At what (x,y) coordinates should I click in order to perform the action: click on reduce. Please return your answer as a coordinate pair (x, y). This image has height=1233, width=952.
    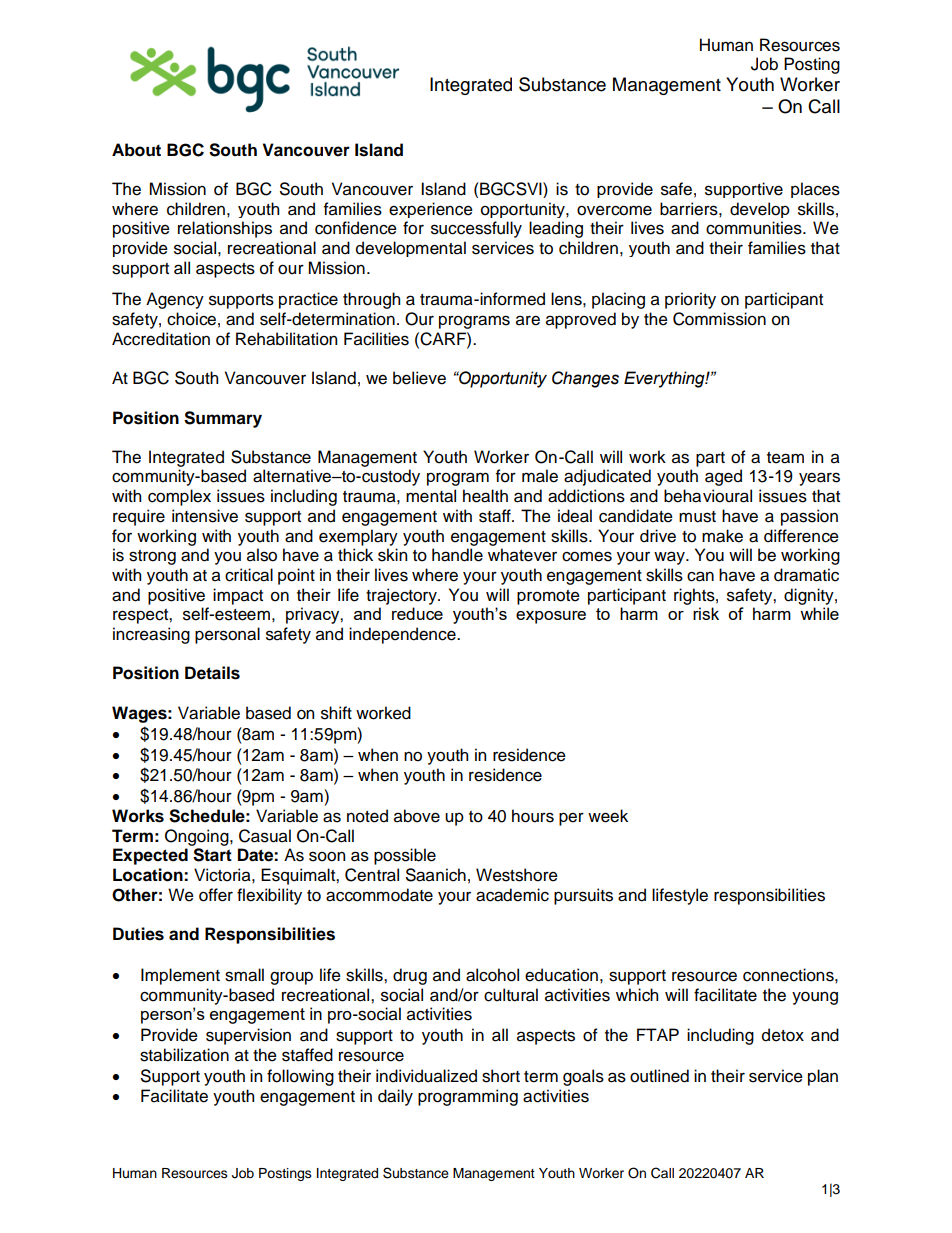
    Looking at the image, I should click on (417, 613).
